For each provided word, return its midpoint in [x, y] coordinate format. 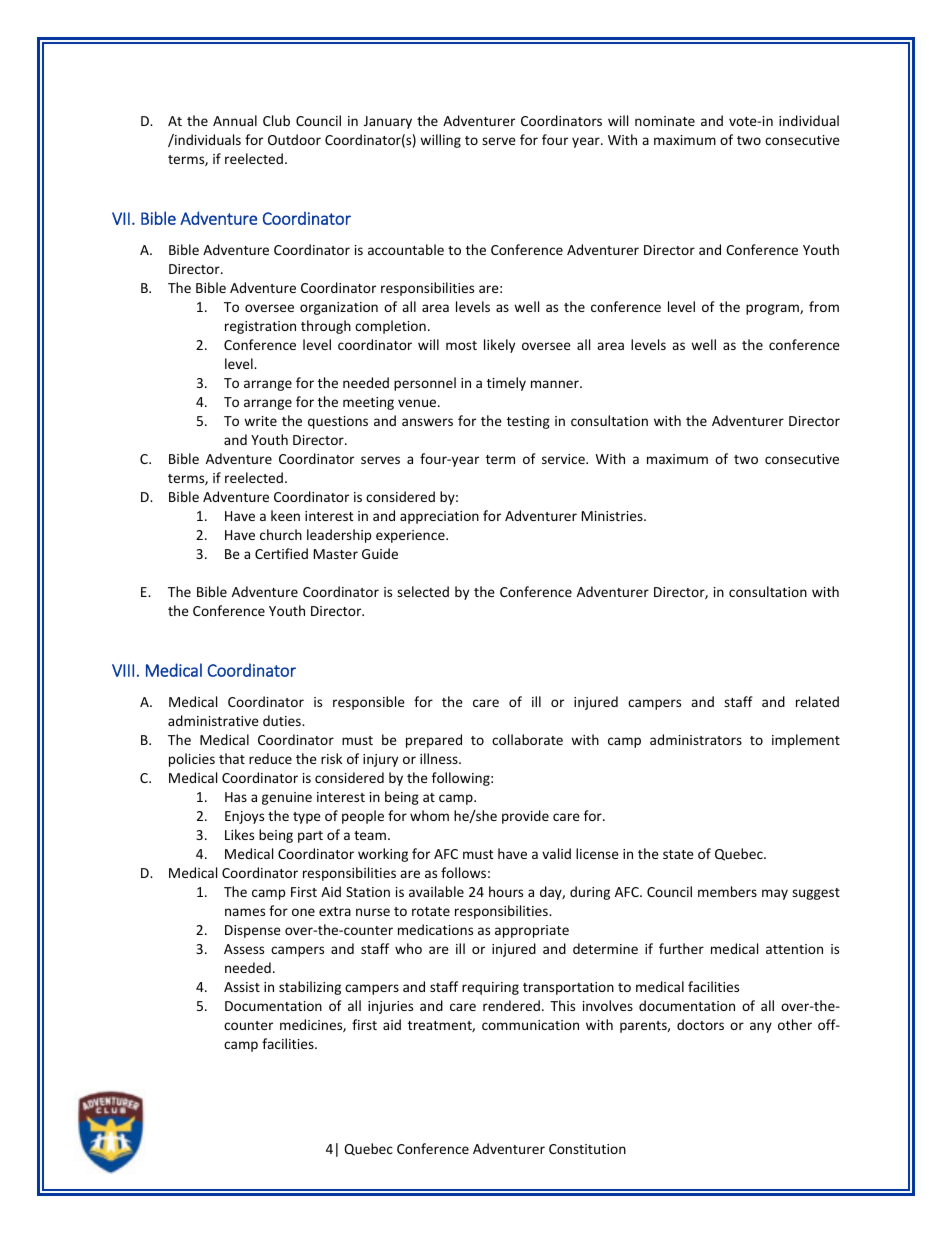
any [761, 1027]
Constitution [587, 1149]
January [388, 122]
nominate [665, 121]
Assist [242, 987]
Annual [235, 120]
